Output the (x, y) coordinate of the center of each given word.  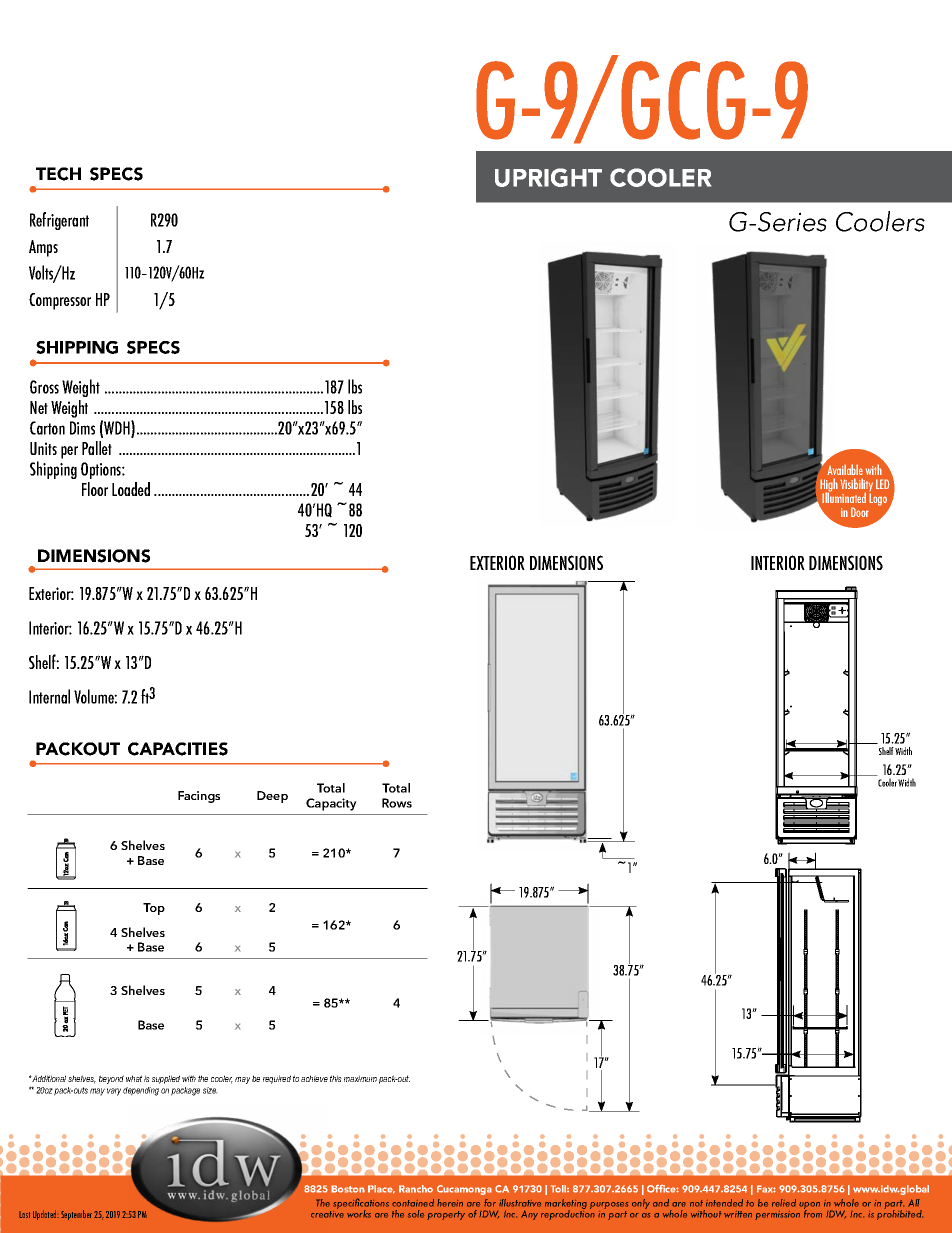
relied (784, 1203)
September (76, 1215)
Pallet (97, 448)
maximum (360, 1078)
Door (860, 512)
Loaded (131, 489)
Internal (49, 696)
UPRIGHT (548, 177)
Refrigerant (59, 221)
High (829, 486)
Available (845, 469)
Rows (397, 803)
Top (154, 909)
